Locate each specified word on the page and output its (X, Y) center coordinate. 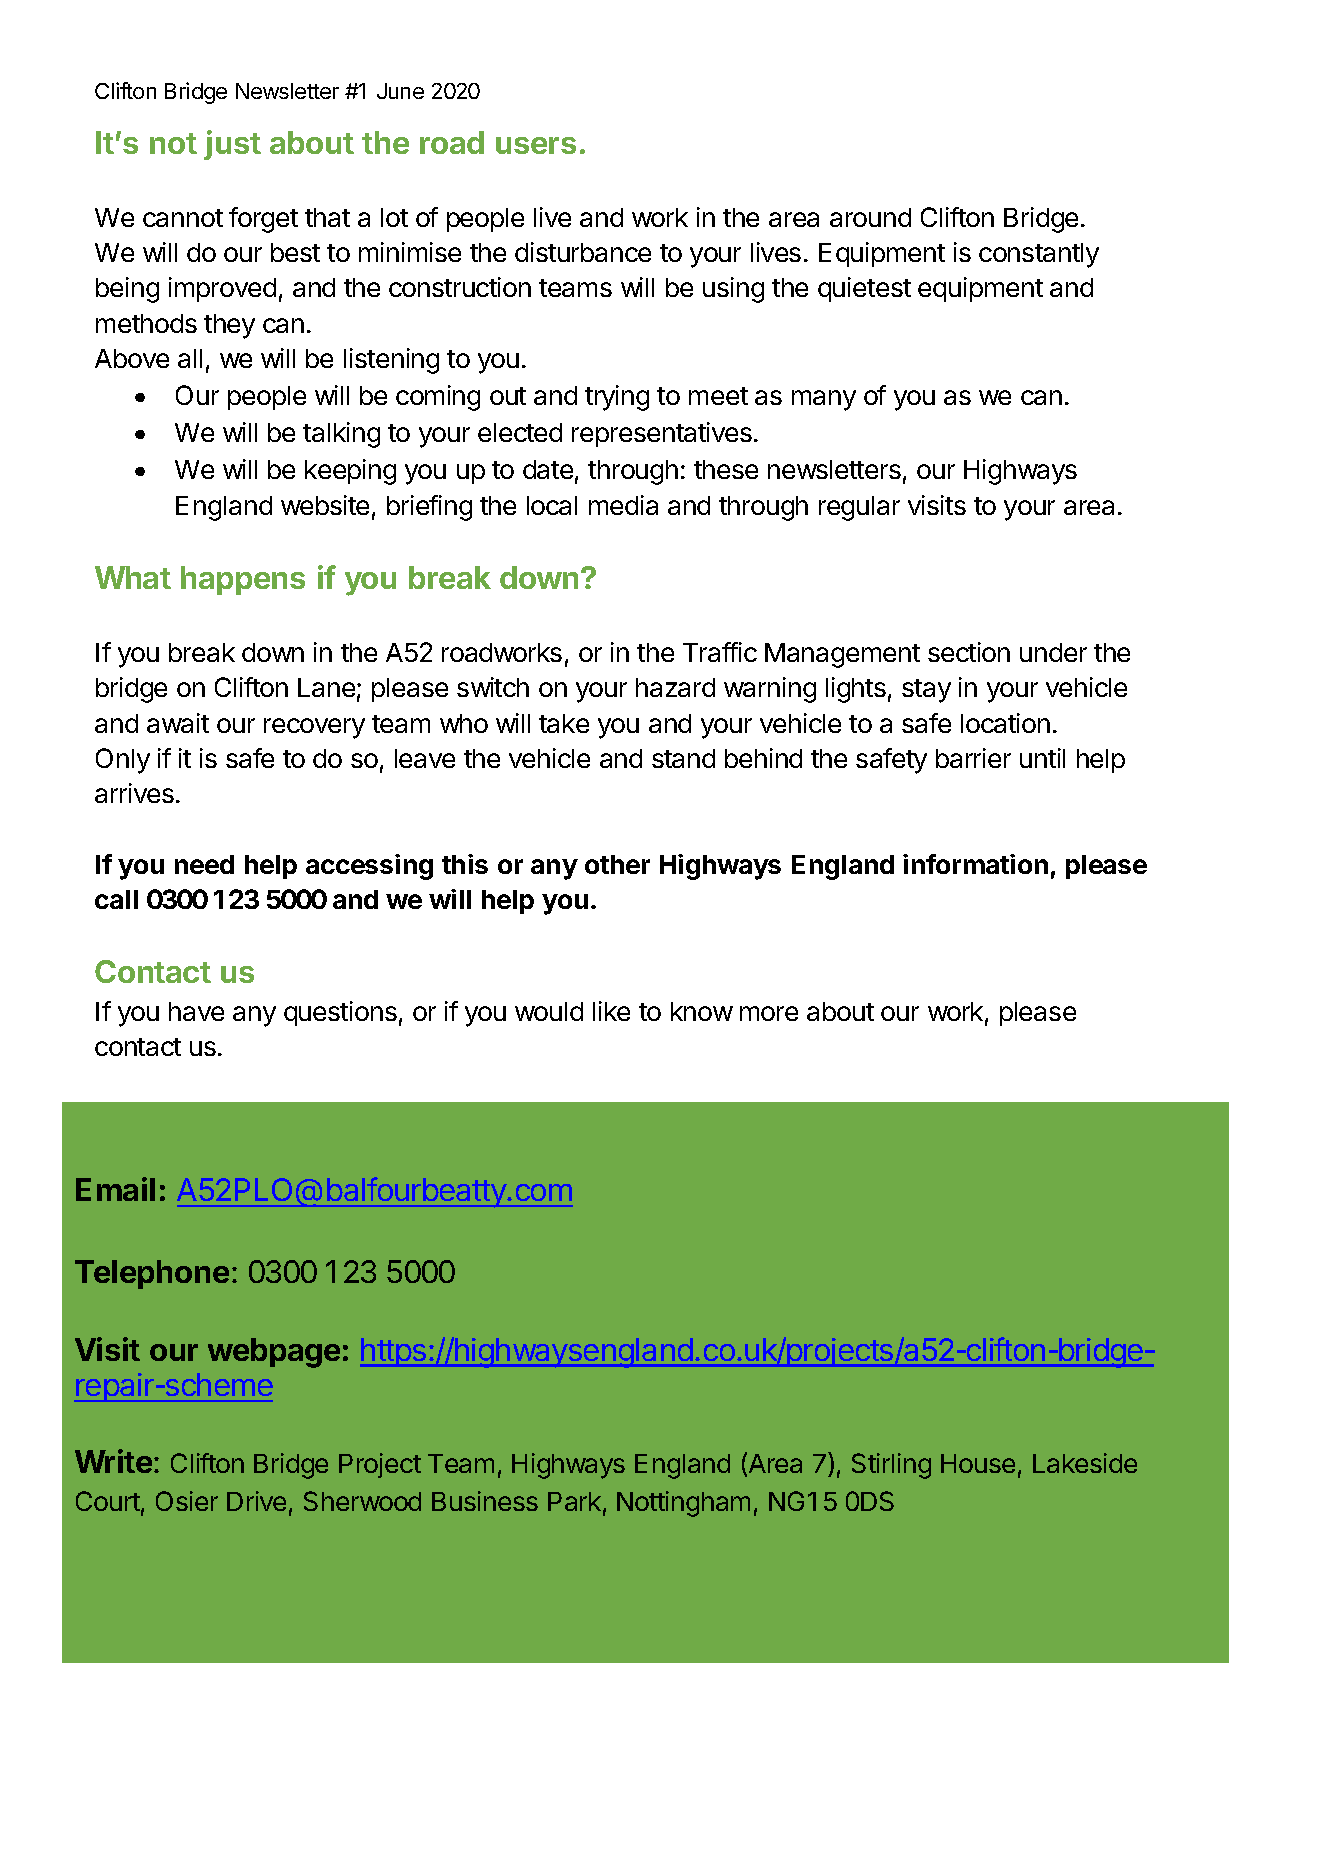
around (870, 217)
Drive (256, 1501)
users (536, 145)
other (617, 864)
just (232, 145)
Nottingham (683, 1504)
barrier (973, 758)
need (204, 864)
